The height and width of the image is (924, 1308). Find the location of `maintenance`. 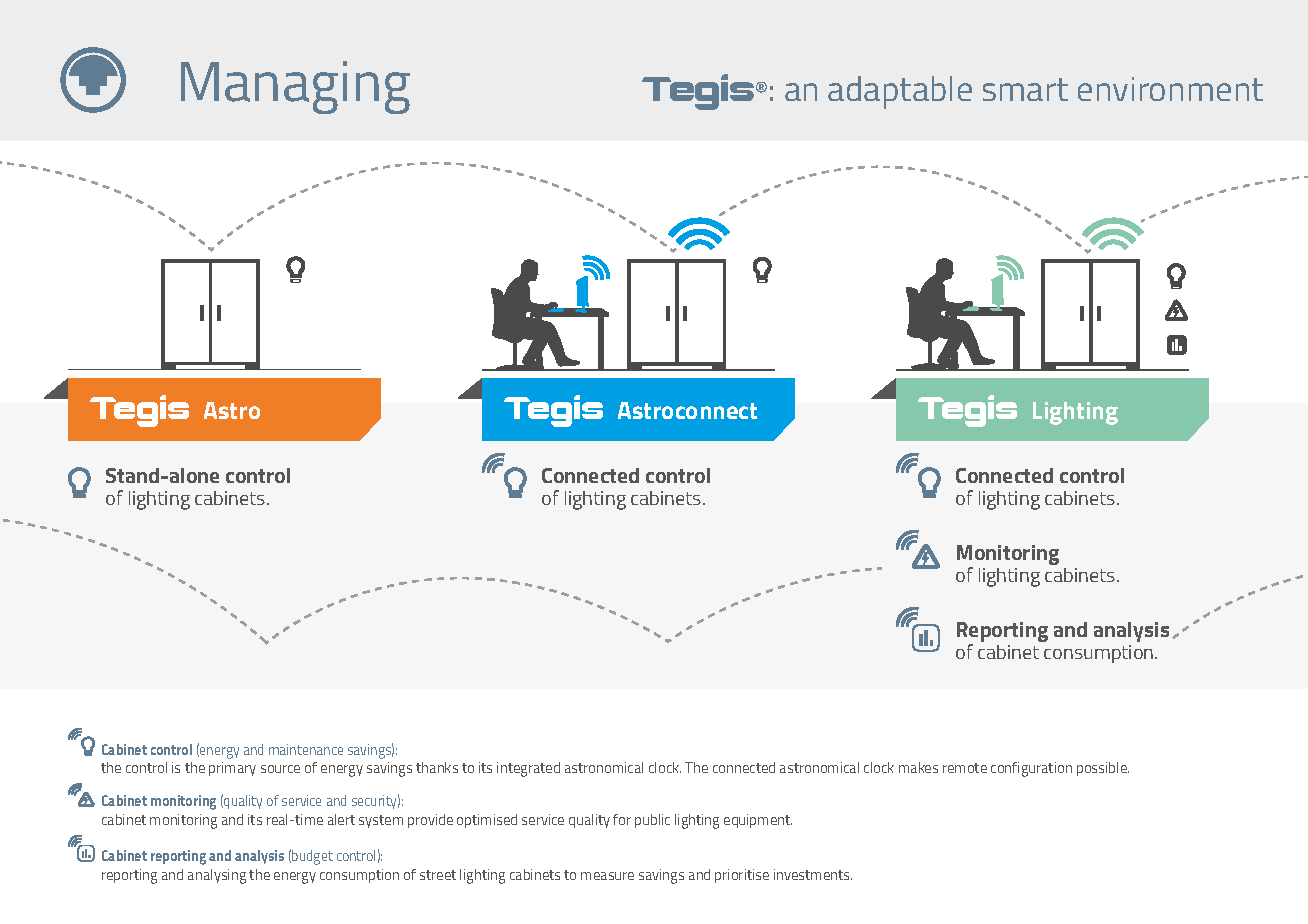

maintenance is located at coordinates (306, 749).
